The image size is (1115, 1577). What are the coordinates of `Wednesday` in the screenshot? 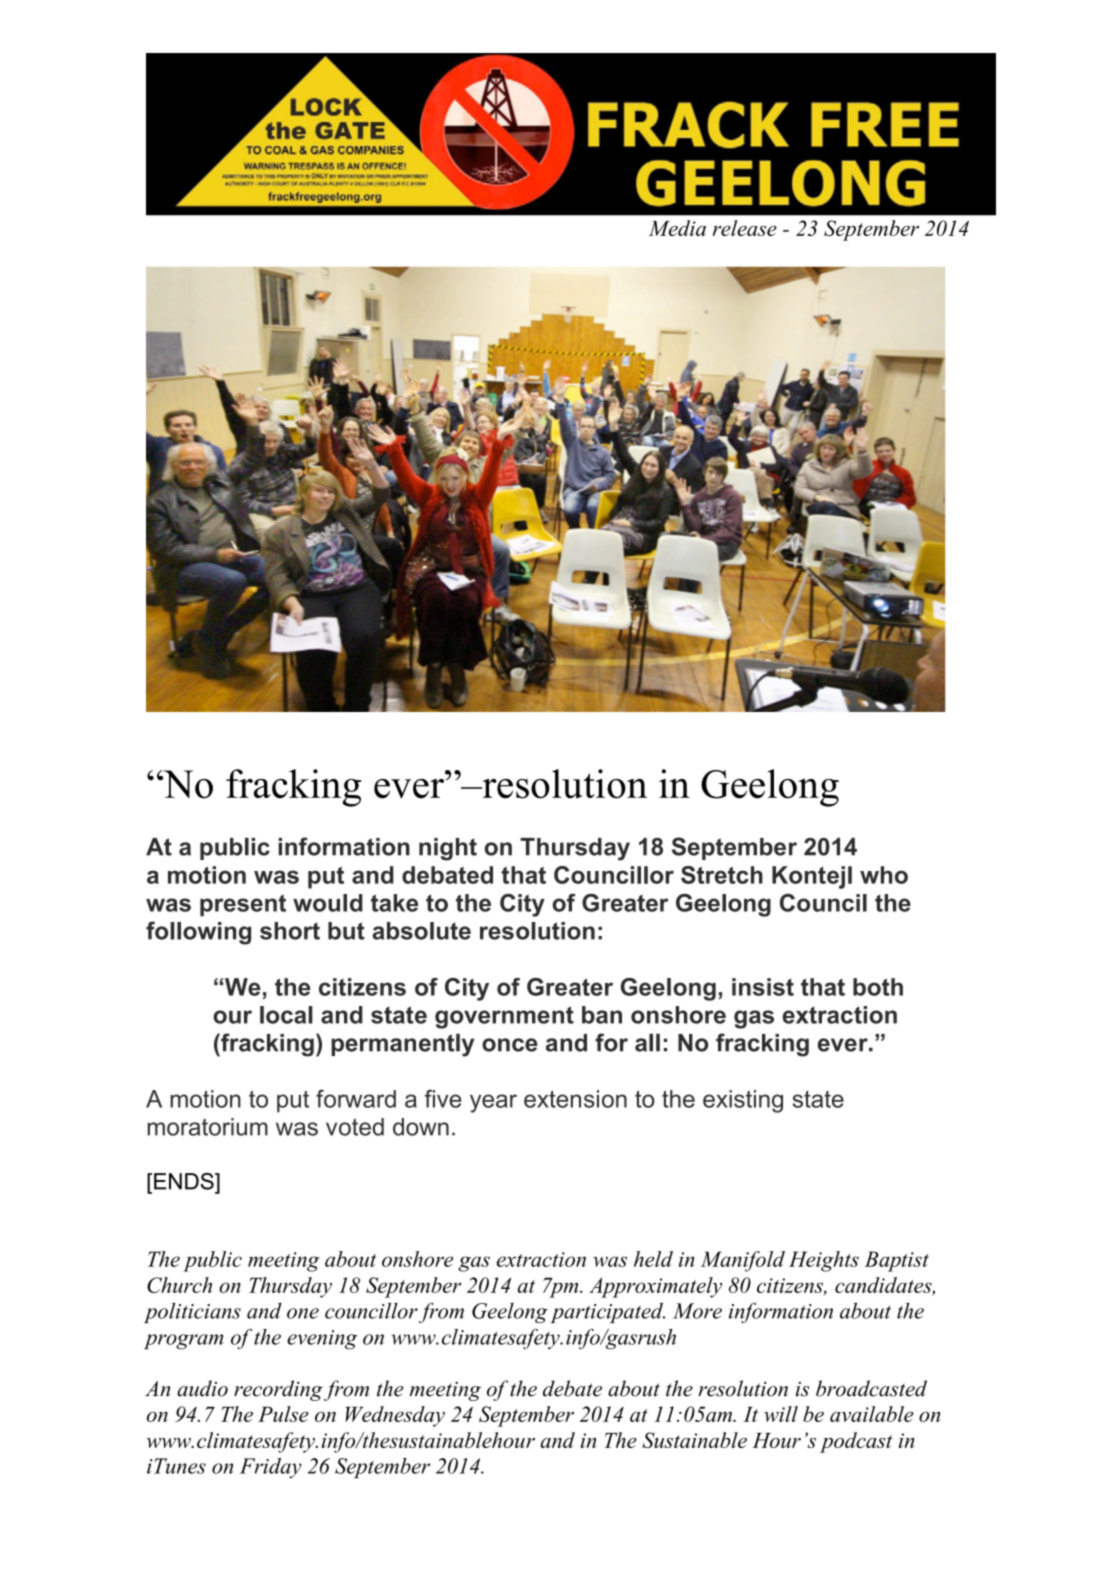 It's located at (395, 1416).
